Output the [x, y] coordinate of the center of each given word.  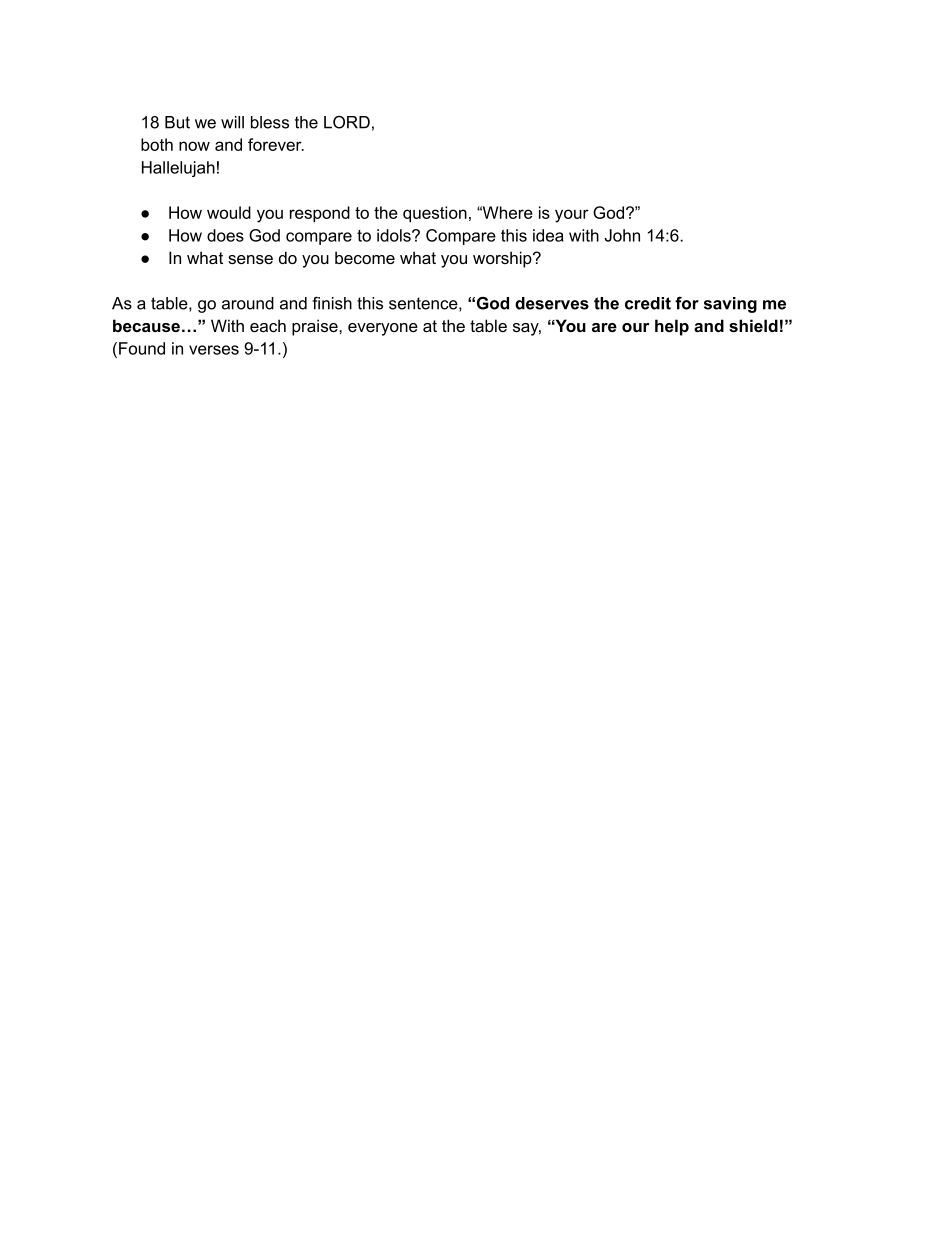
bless [270, 122]
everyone [383, 329]
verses [214, 350]
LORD [347, 122]
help [672, 327]
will [232, 122]
